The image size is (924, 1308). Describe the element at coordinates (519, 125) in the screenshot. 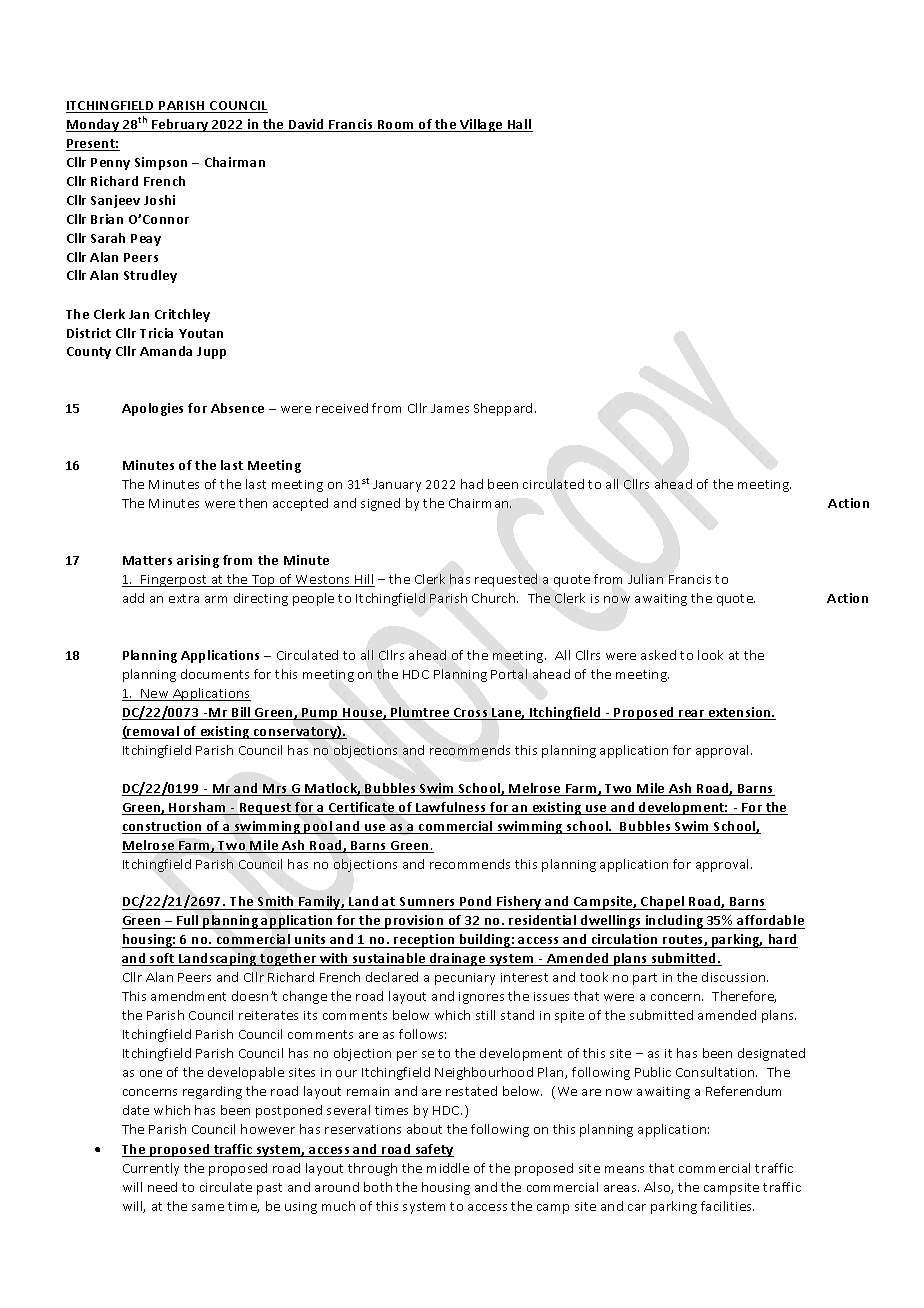

I see `Hall` at that location.
